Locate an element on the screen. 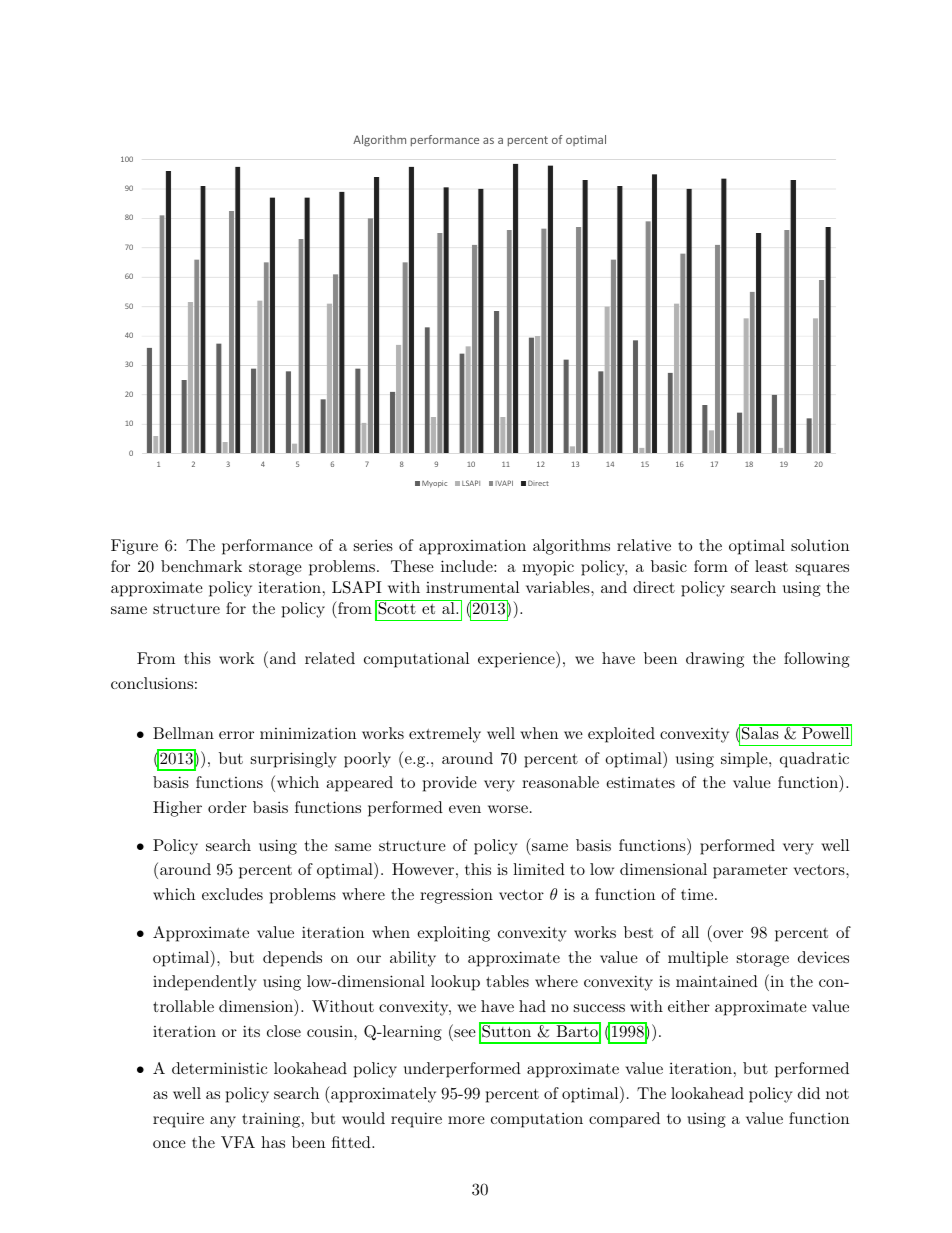  limited is located at coordinates (539, 869).
